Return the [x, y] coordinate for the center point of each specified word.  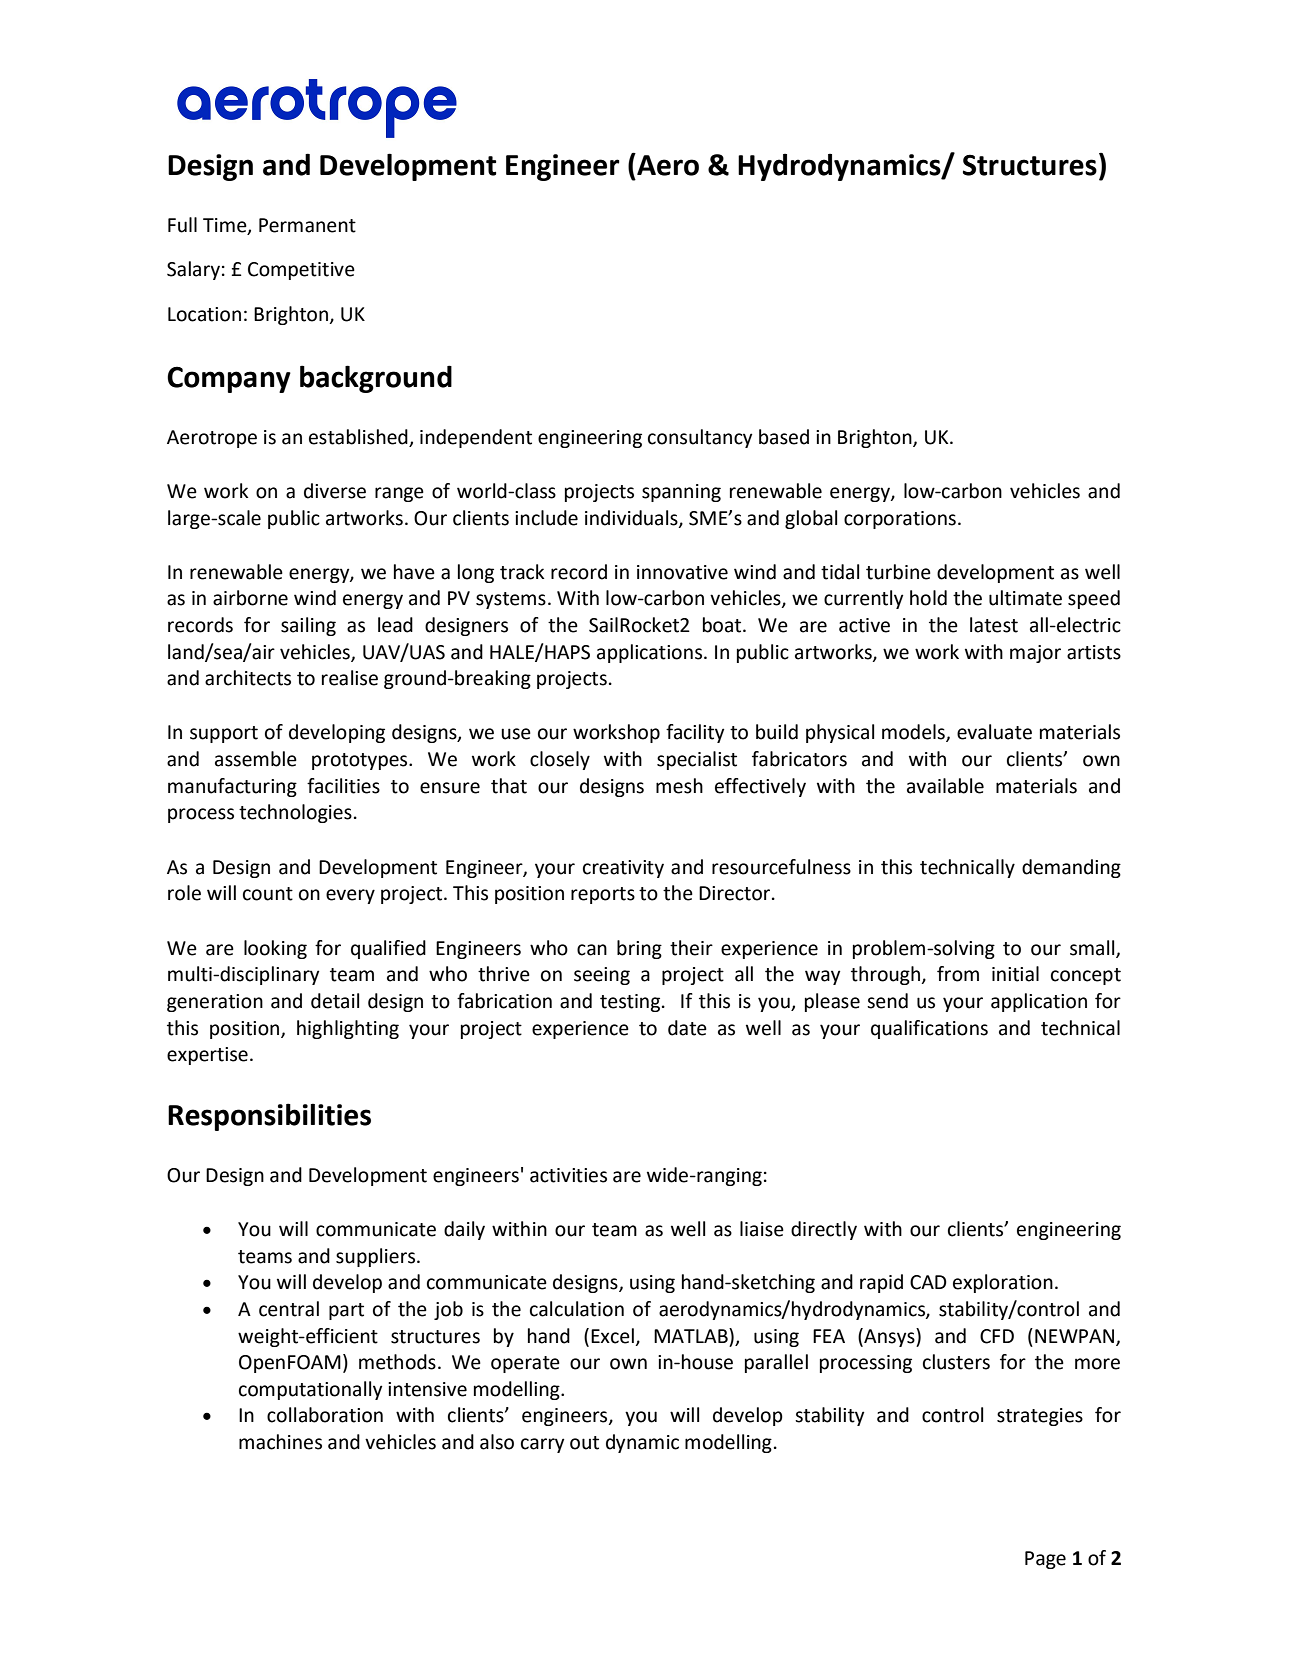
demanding [1071, 868]
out [584, 1443]
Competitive [301, 271]
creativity [623, 869]
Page [1045, 1560]
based [784, 437]
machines [280, 1442]
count [268, 894]
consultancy [700, 438]
